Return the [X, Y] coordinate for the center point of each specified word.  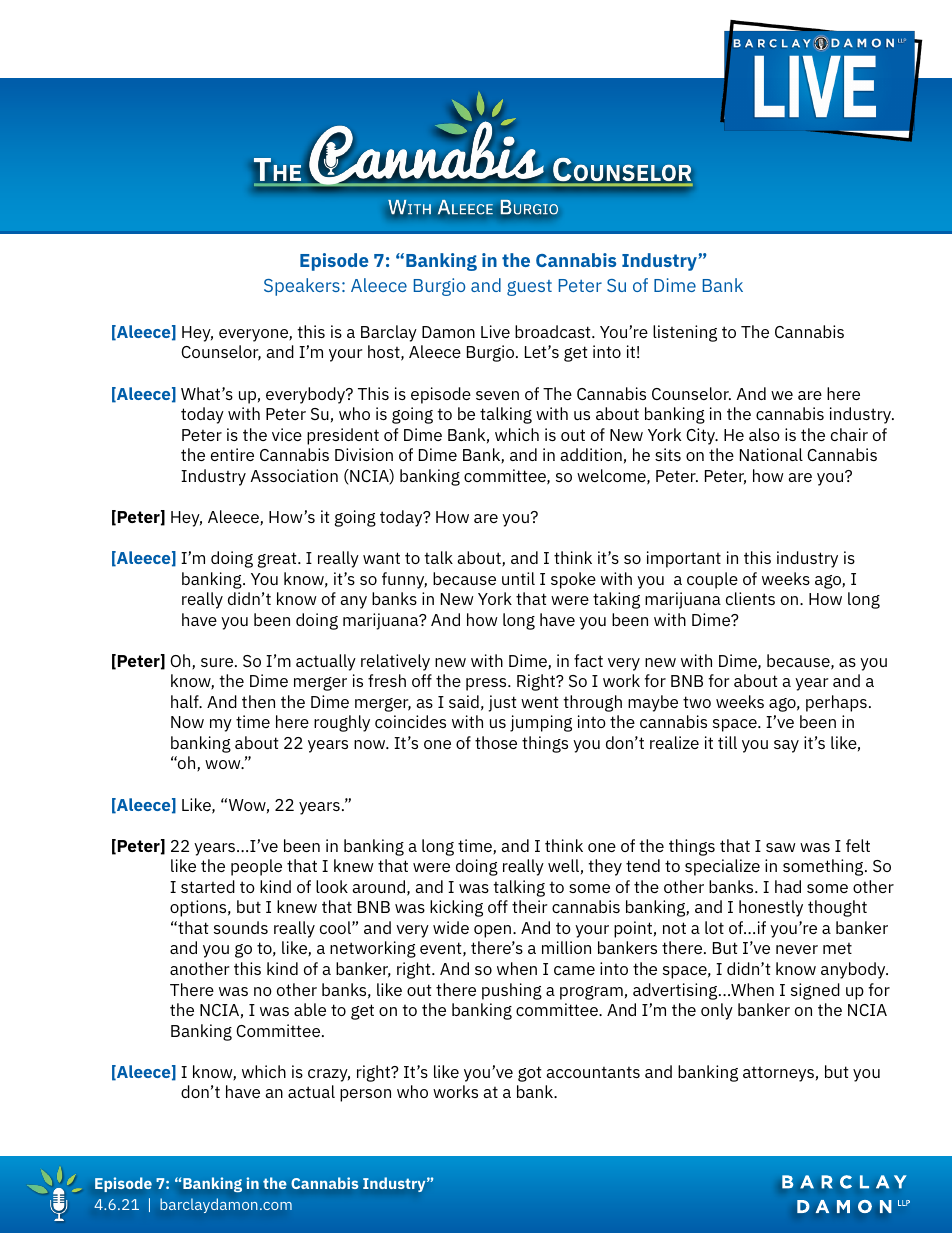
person [365, 1095]
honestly [771, 908]
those [496, 742]
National [771, 454]
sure [218, 662]
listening [685, 333]
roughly [342, 723]
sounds [241, 927]
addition [591, 454]
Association [294, 475]
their [530, 906]
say [786, 746]
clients [750, 598]
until [518, 578]
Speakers [302, 287]
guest [529, 288]
